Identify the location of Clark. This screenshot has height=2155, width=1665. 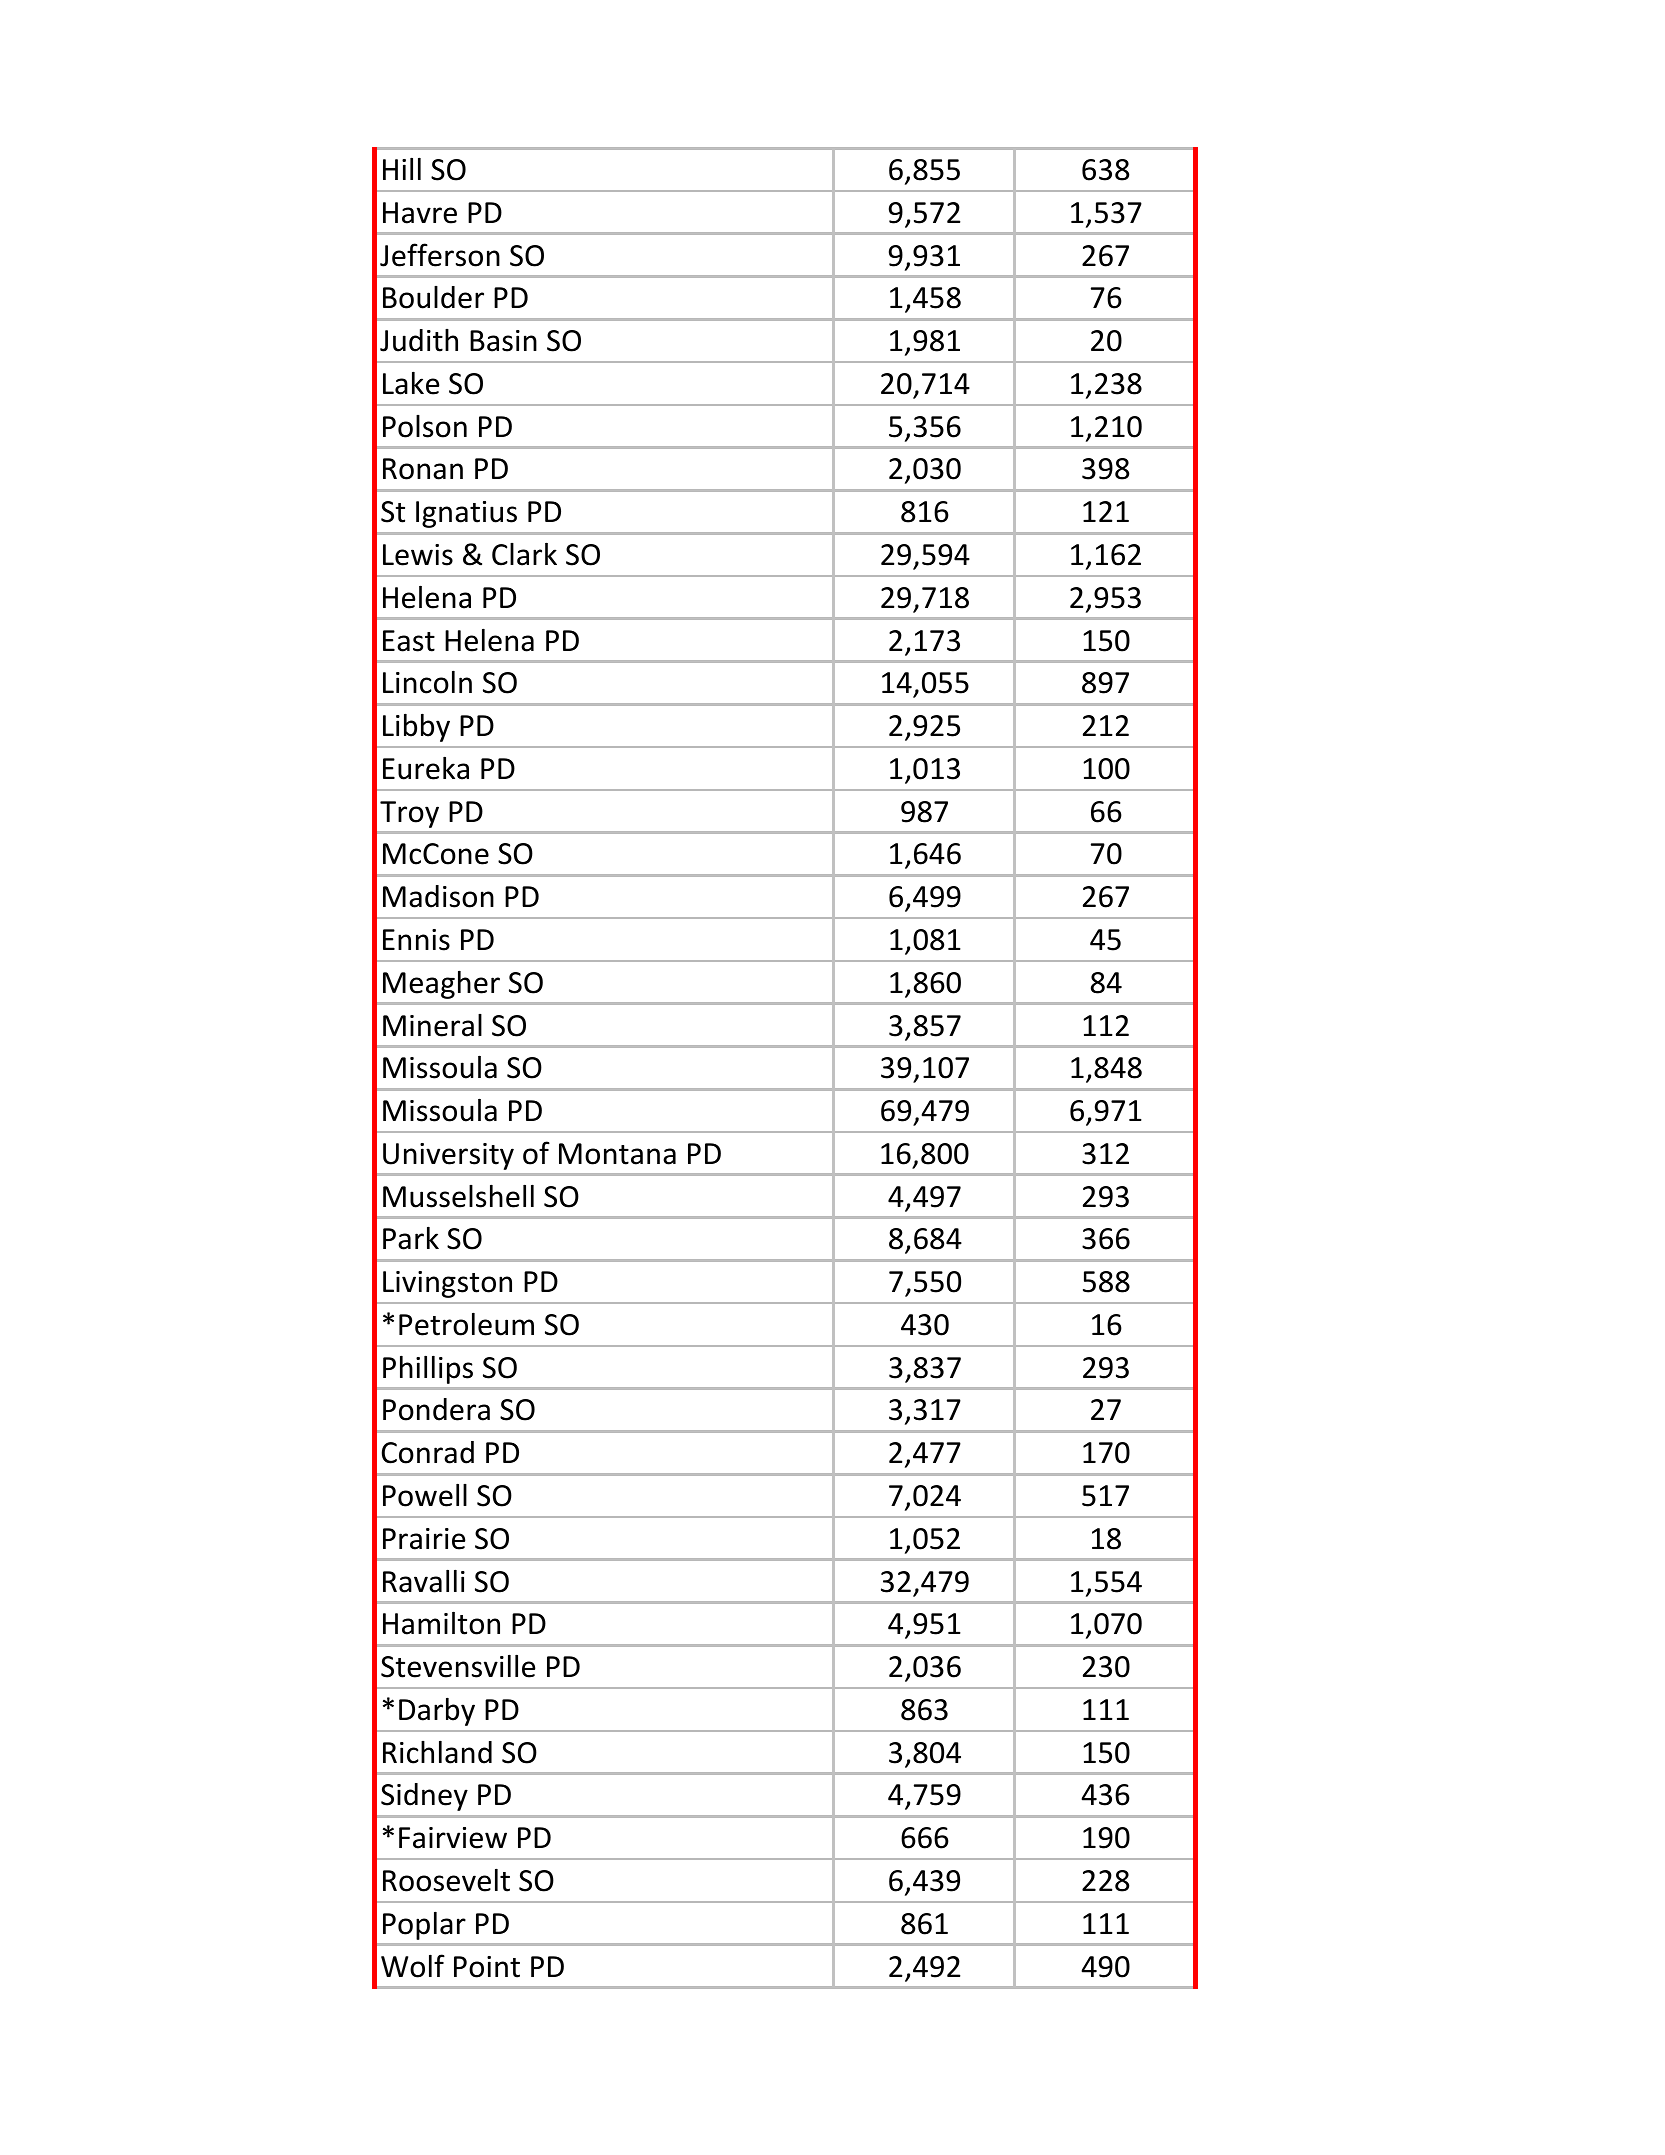
(524, 554).
